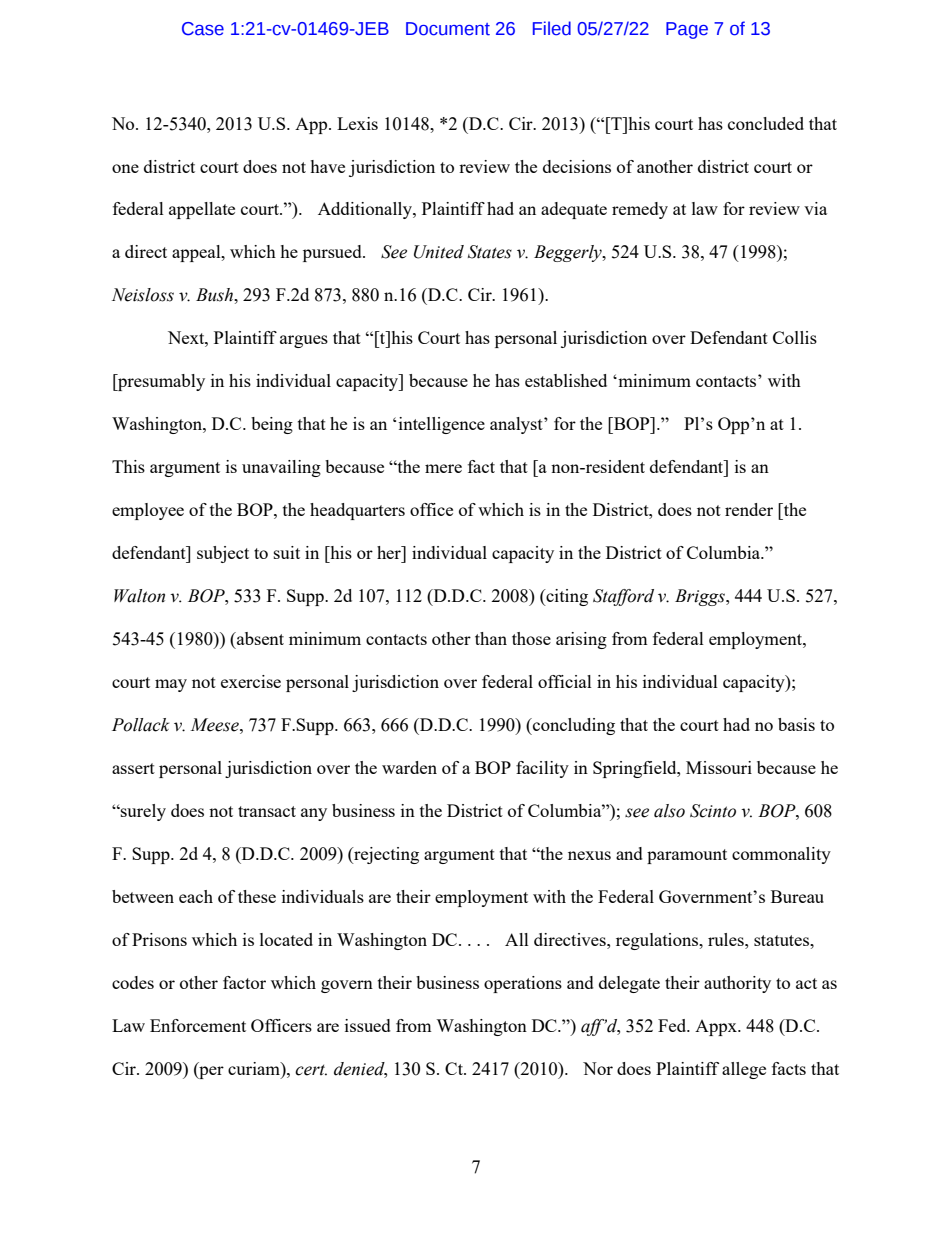 This document has height=1233, width=952. What do you see at coordinates (443, 468) in the document?
I see `mere` at bounding box center [443, 468].
